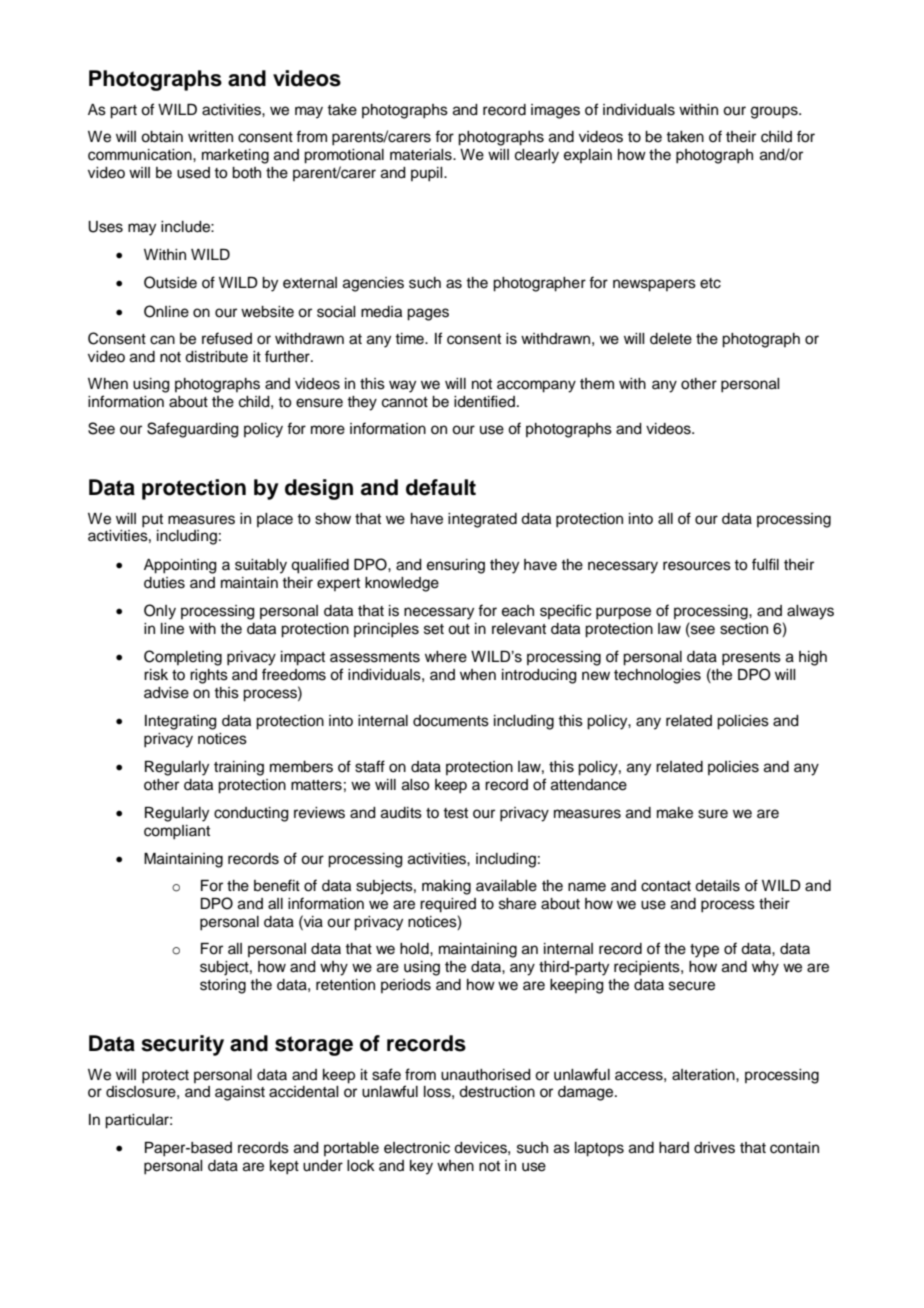 This document has height=1308, width=924. What do you see at coordinates (765, 564) in the document?
I see `fulfil` at bounding box center [765, 564].
